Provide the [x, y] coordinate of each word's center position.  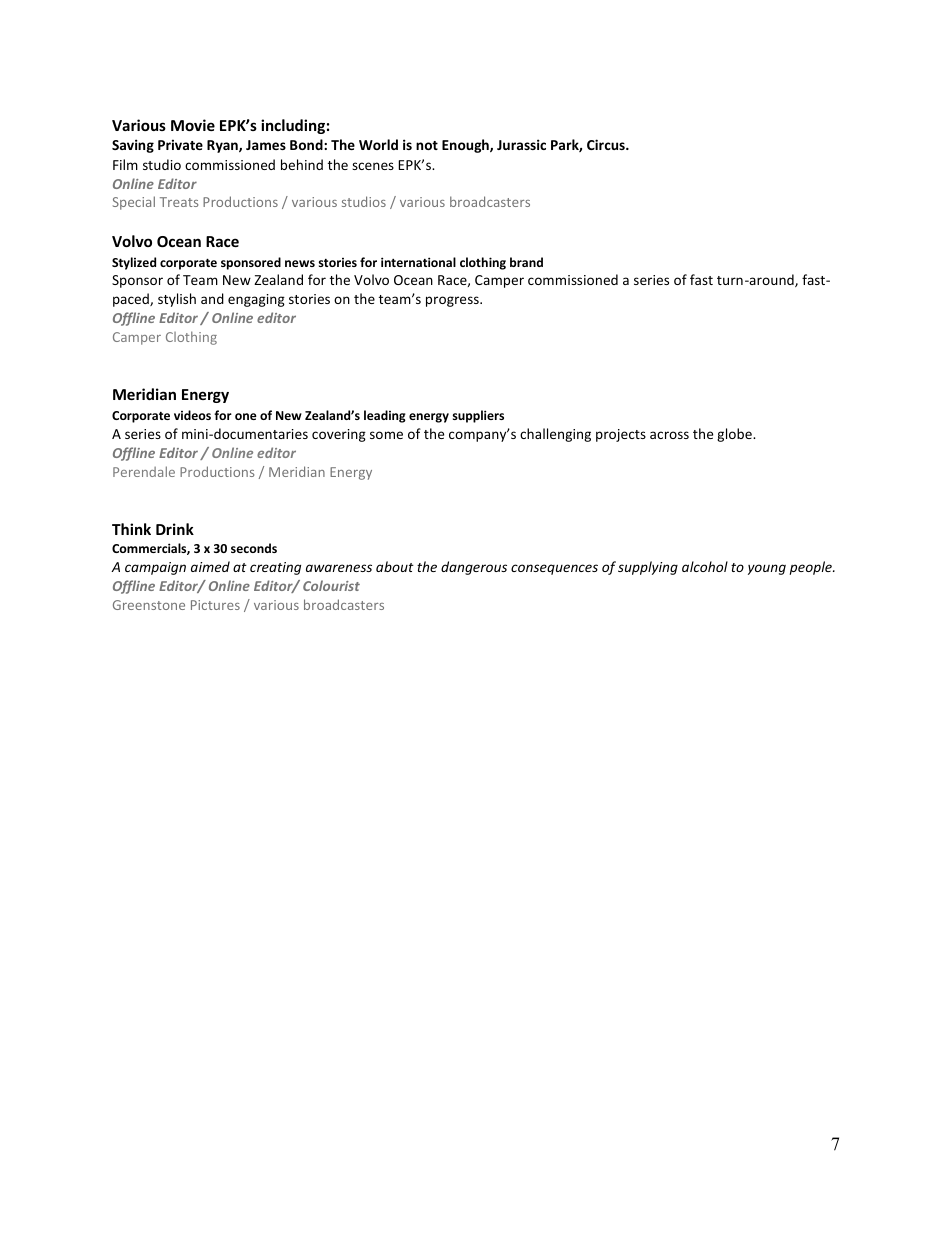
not [427, 145]
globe [735, 435]
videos [192, 415]
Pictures [215, 605]
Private [180, 144]
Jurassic [521, 144]
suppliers [478, 416]
